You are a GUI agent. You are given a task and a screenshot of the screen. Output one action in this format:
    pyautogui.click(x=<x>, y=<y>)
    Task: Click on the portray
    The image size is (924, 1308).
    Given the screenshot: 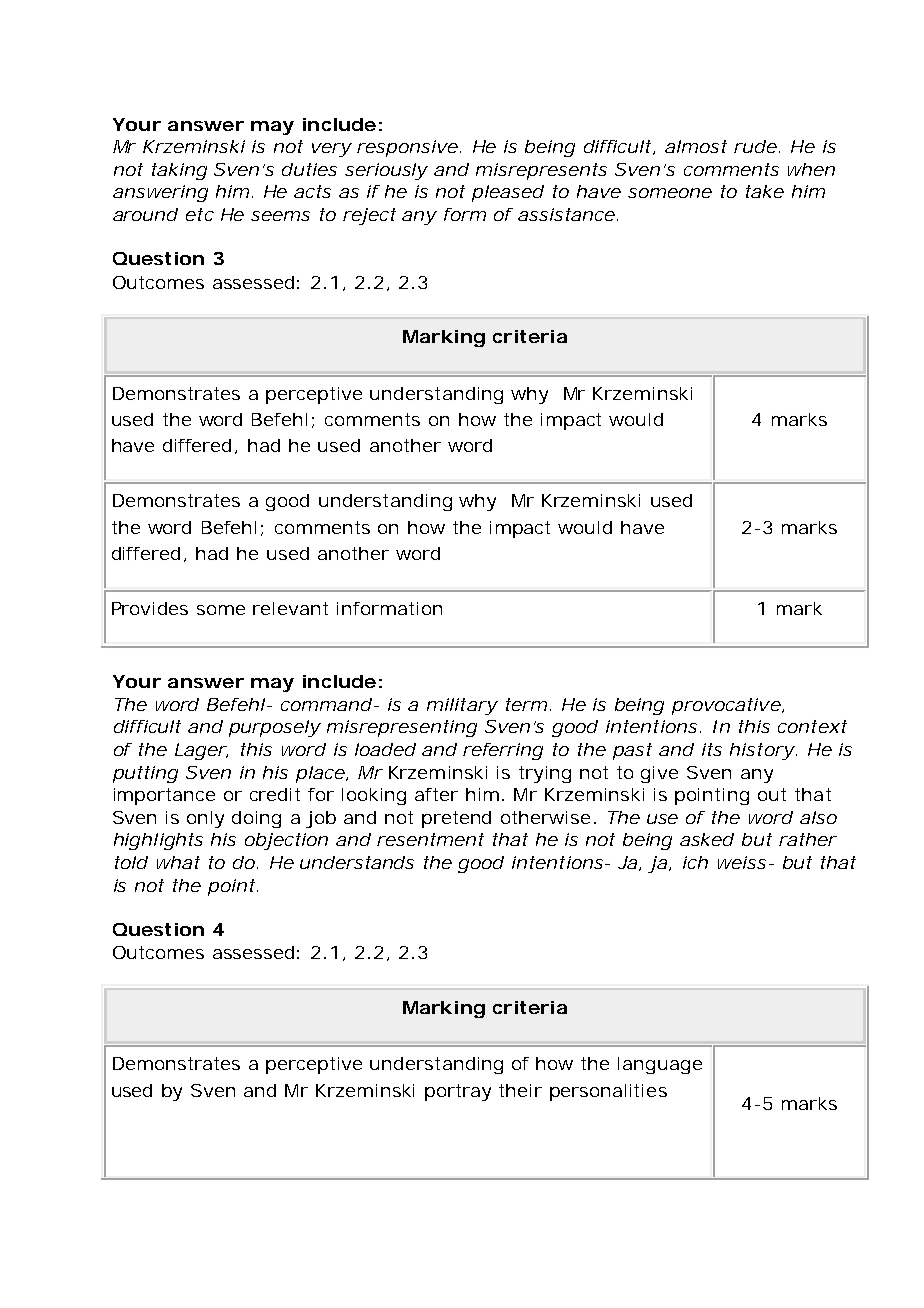 What is the action you would take?
    pyautogui.click(x=458, y=1092)
